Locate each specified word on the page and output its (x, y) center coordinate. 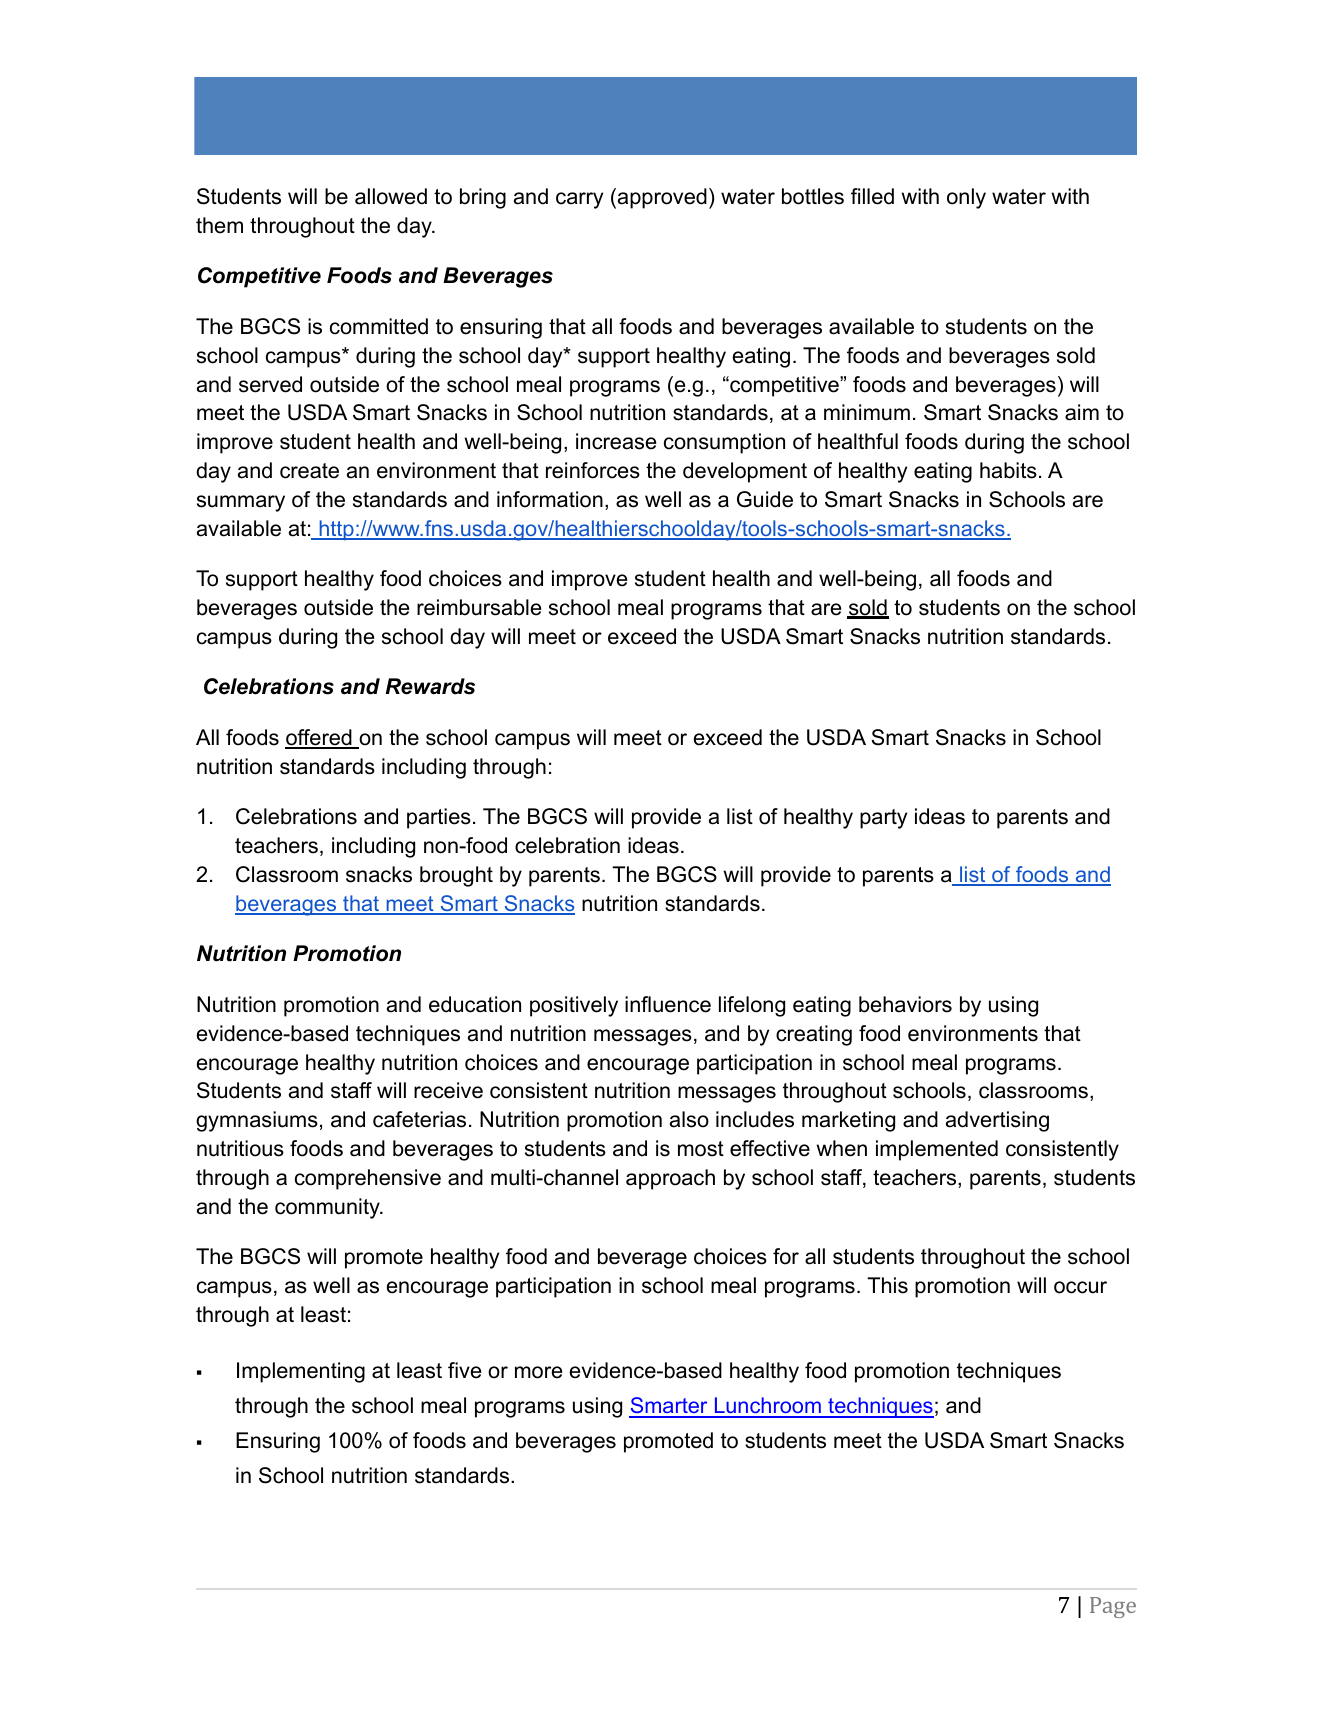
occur (1080, 1287)
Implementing (301, 1372)
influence (668, 1004)
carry (579, 200)
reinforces (593, 470)
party (883, 819)
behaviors (905, 1004)
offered (319, 738)
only (966, 198)
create (309, 471)
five (464, 1370)
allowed (391, 196)
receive (448, 1090)
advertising (997, 1121)
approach (670, 1179)
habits (1008, 470)
